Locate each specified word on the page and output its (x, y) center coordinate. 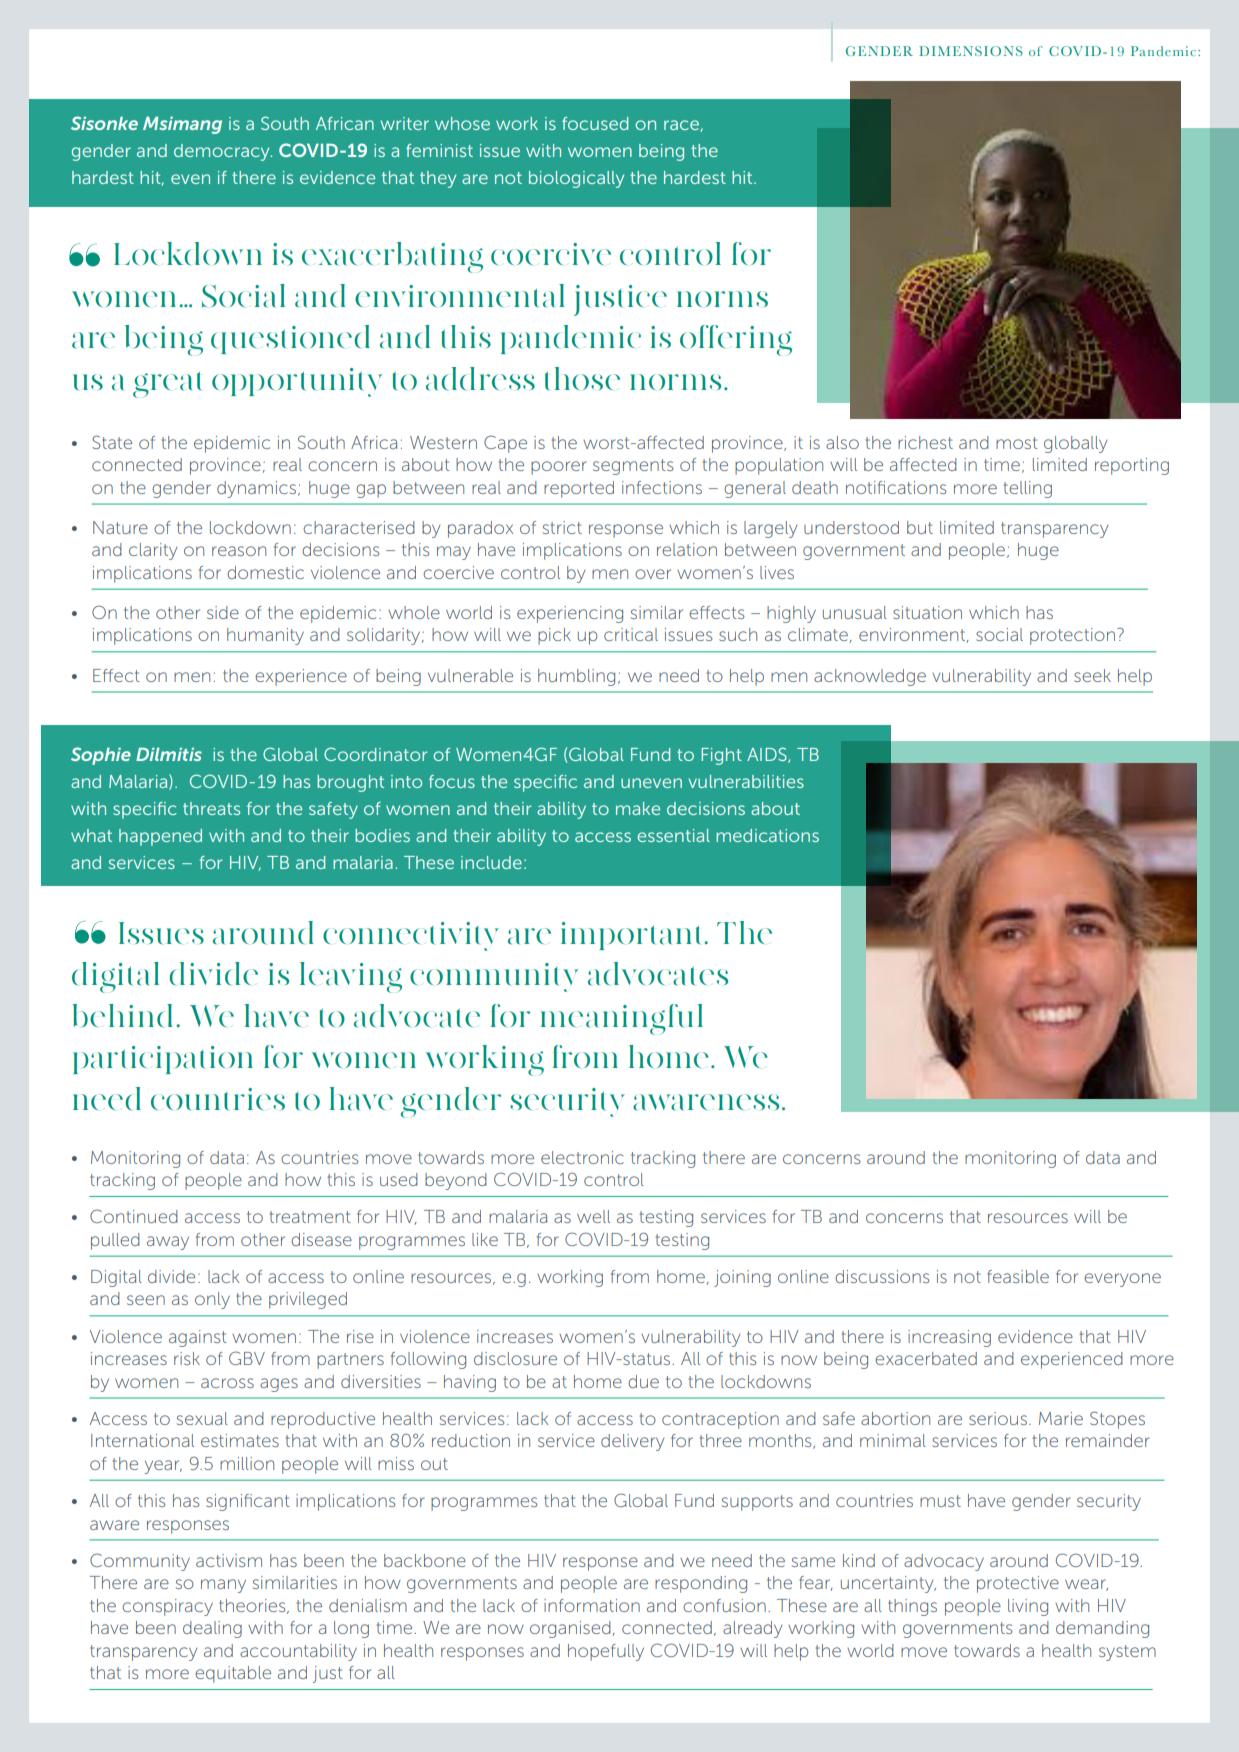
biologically (576, 179)
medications (767, 835)
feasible (1018, 1276)
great (167, 385)
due (643, 1381)
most (1017, 443)
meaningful (622, 1019)
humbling (576, 677)
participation (163, 1060)
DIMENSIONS (971, 51)
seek (1092, 675)
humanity (265, 636)
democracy (223, 152)
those (582, 378)
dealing (212, 1629)
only (212, 1300)
